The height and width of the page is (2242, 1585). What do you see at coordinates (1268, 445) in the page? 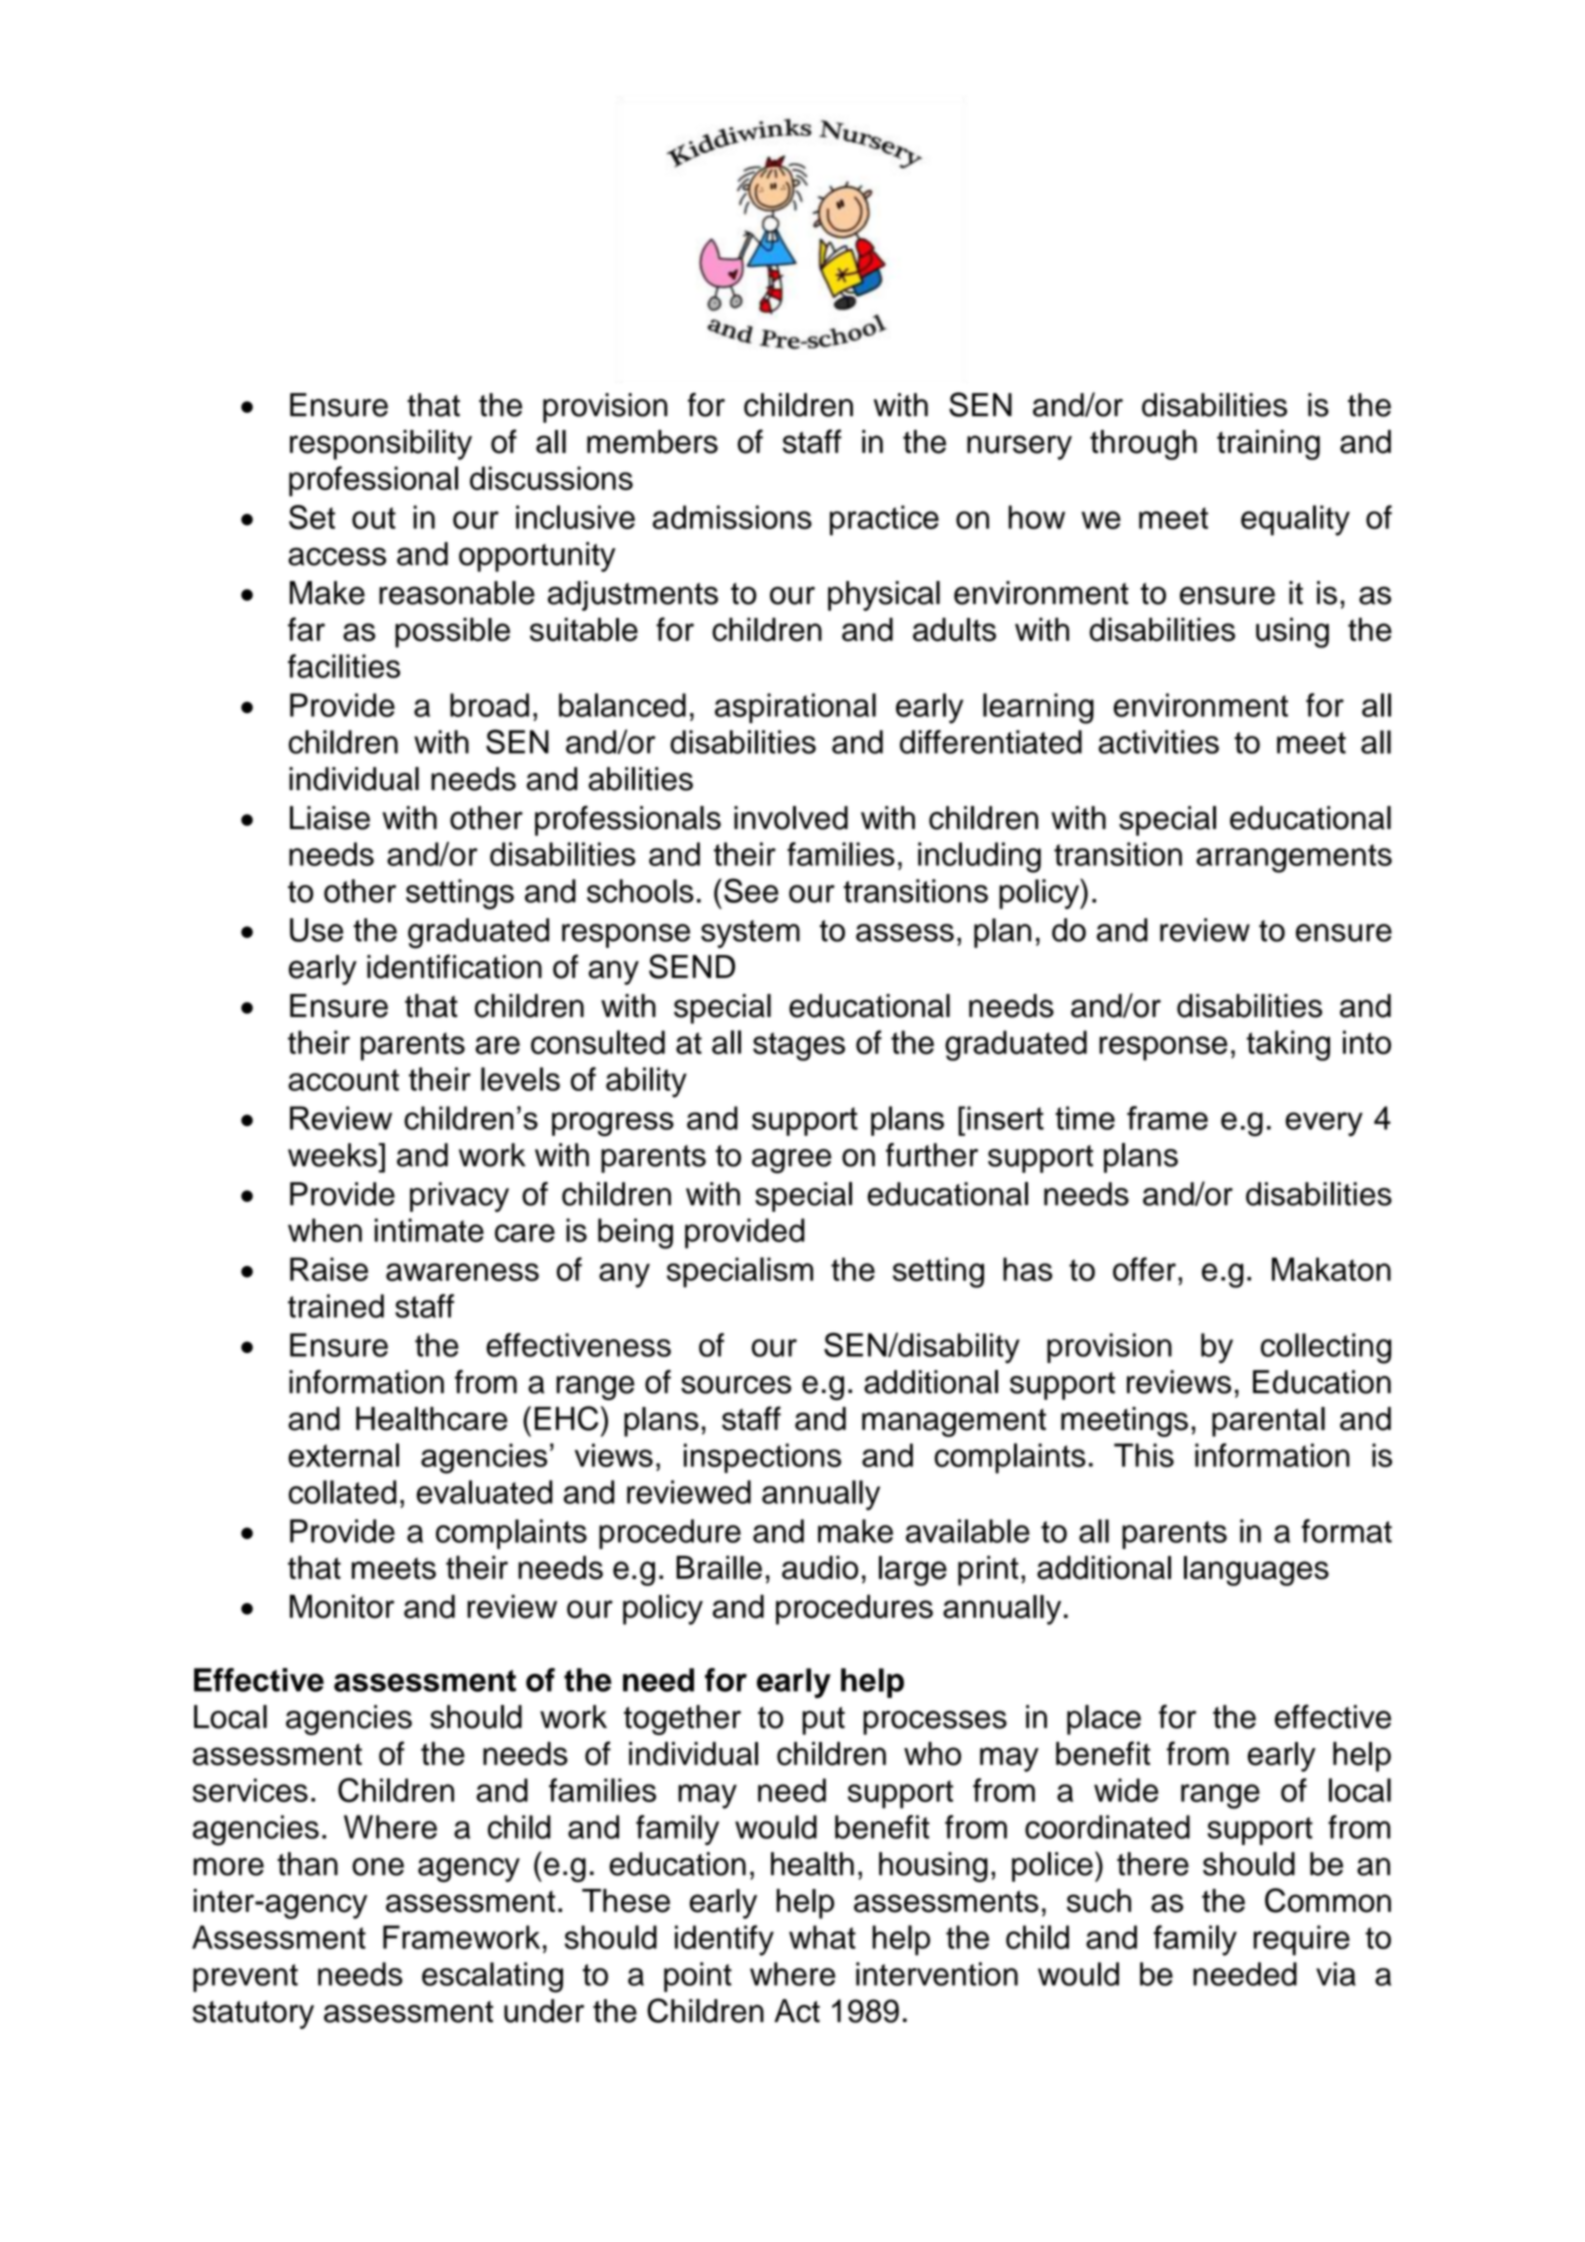
I see `training` at bounding box center [1268, 445].
